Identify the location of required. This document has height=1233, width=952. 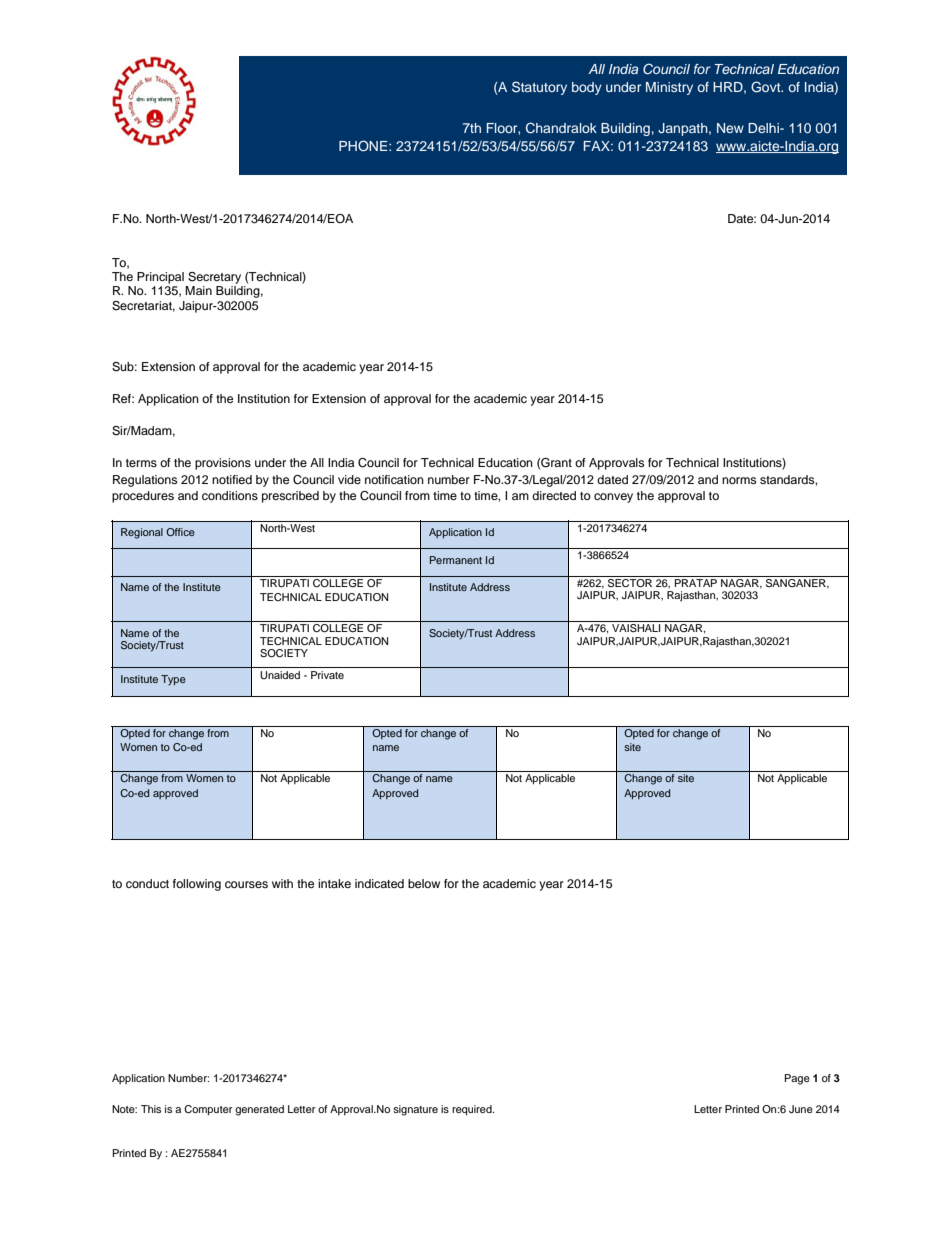
(473, 1110).
